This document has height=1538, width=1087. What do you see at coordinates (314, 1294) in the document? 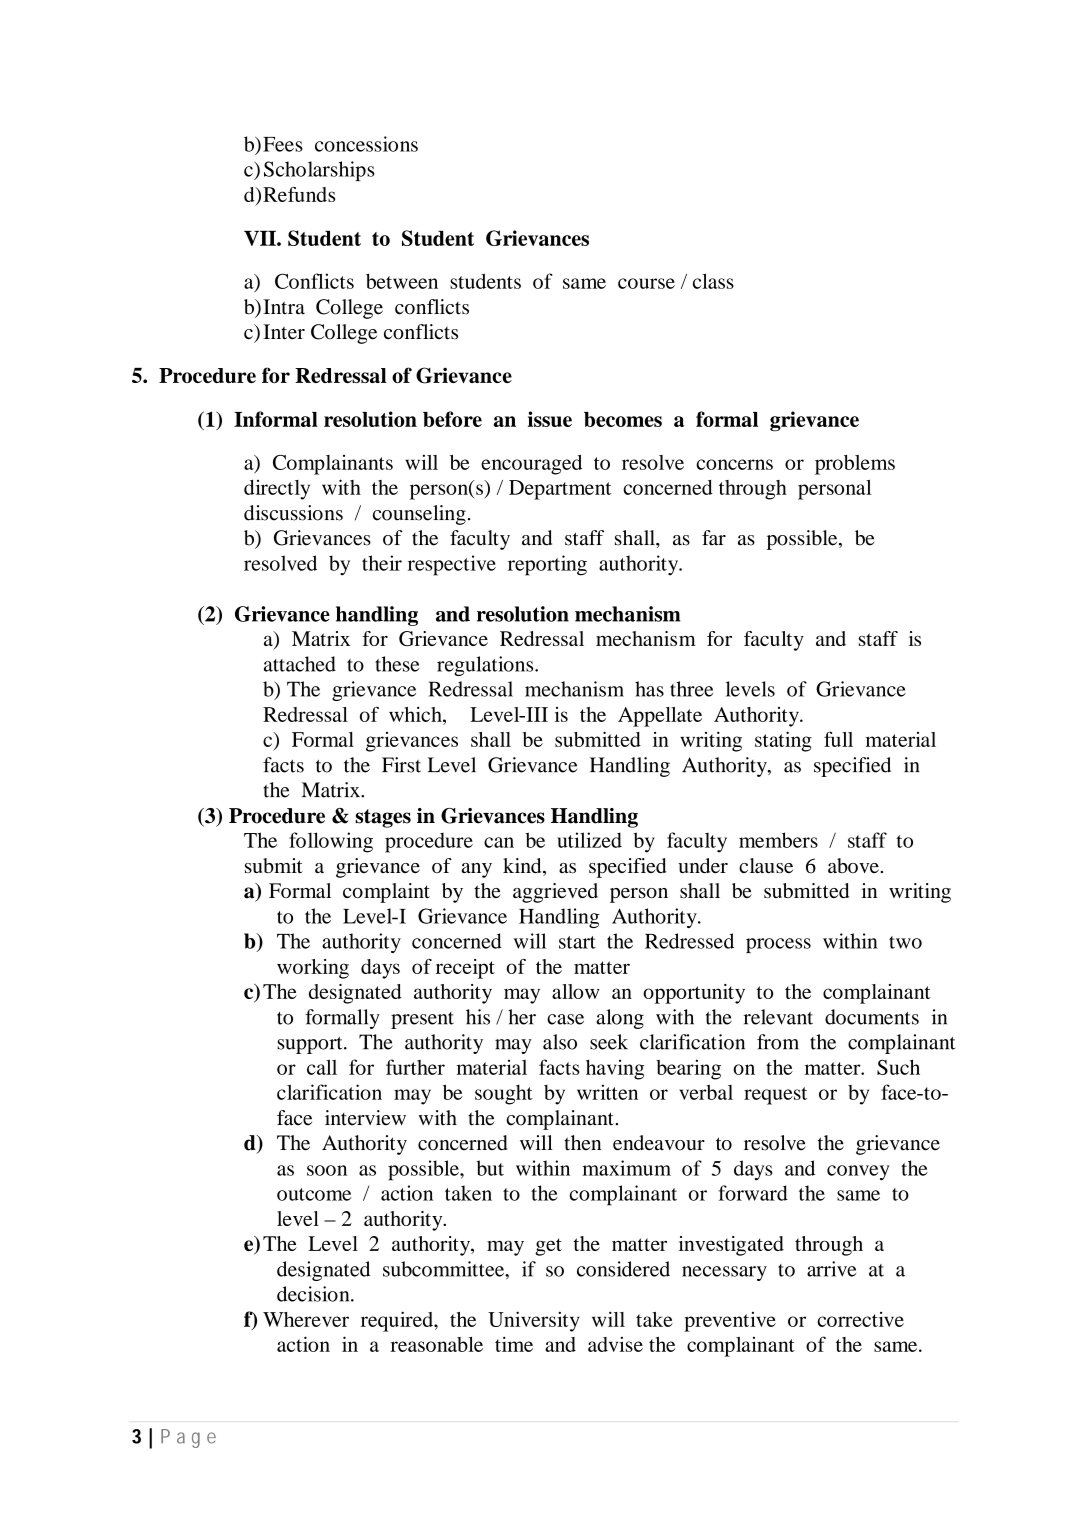
I see `decision` at bounding box center [314, 1294].
